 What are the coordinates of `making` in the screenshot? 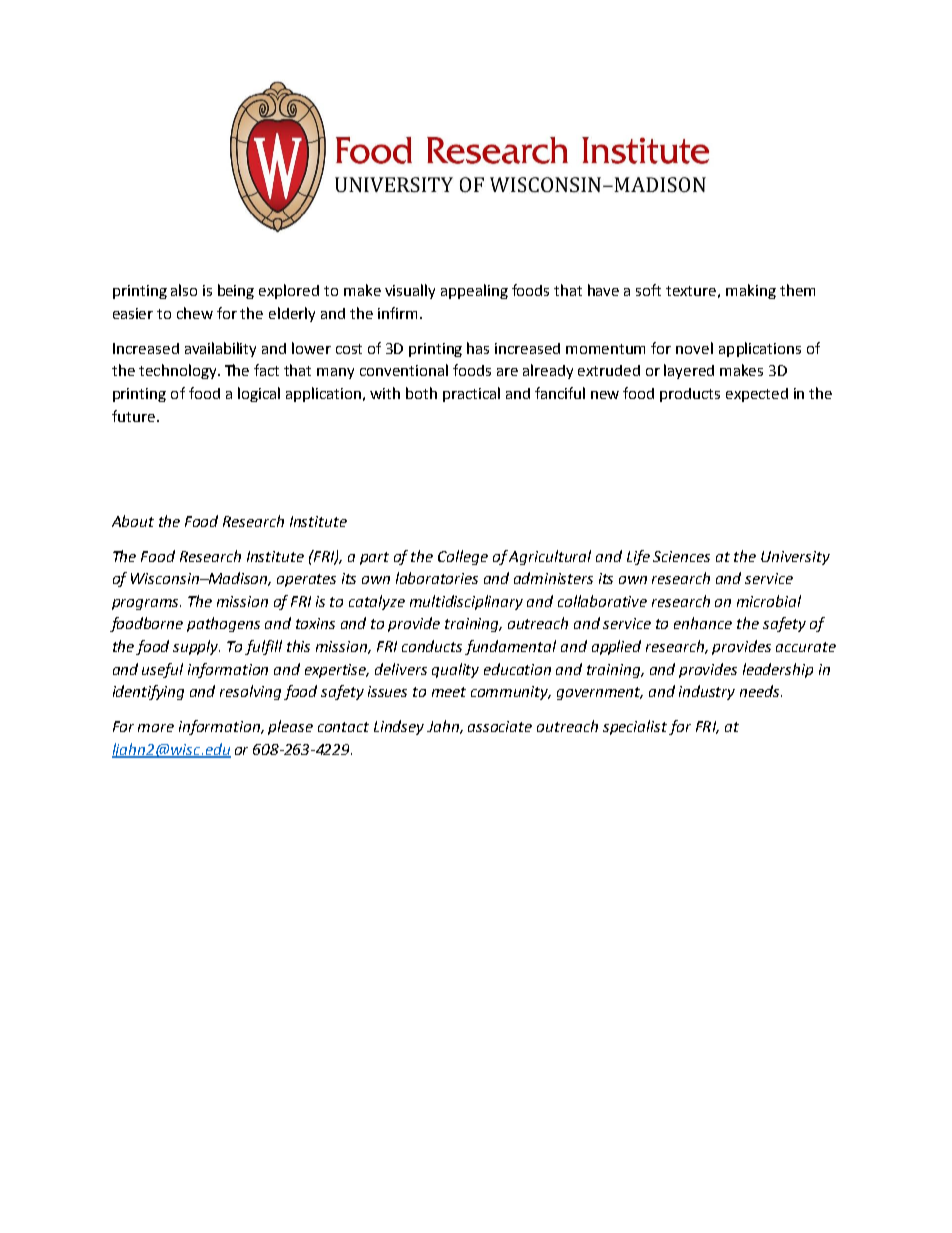 It's located at (751, 291).
